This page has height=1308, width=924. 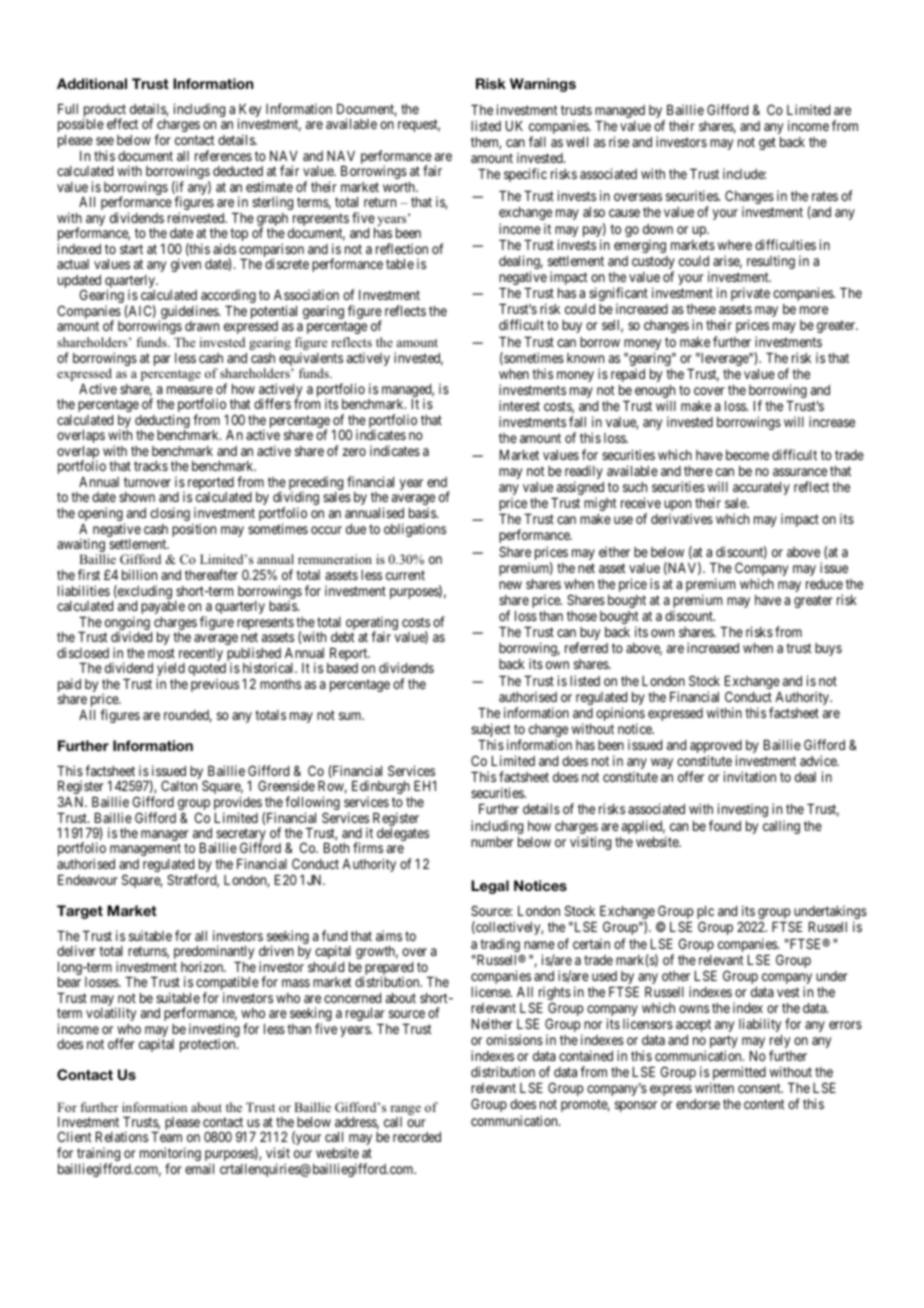 I want to click on new, so click(x=510, y=585).
